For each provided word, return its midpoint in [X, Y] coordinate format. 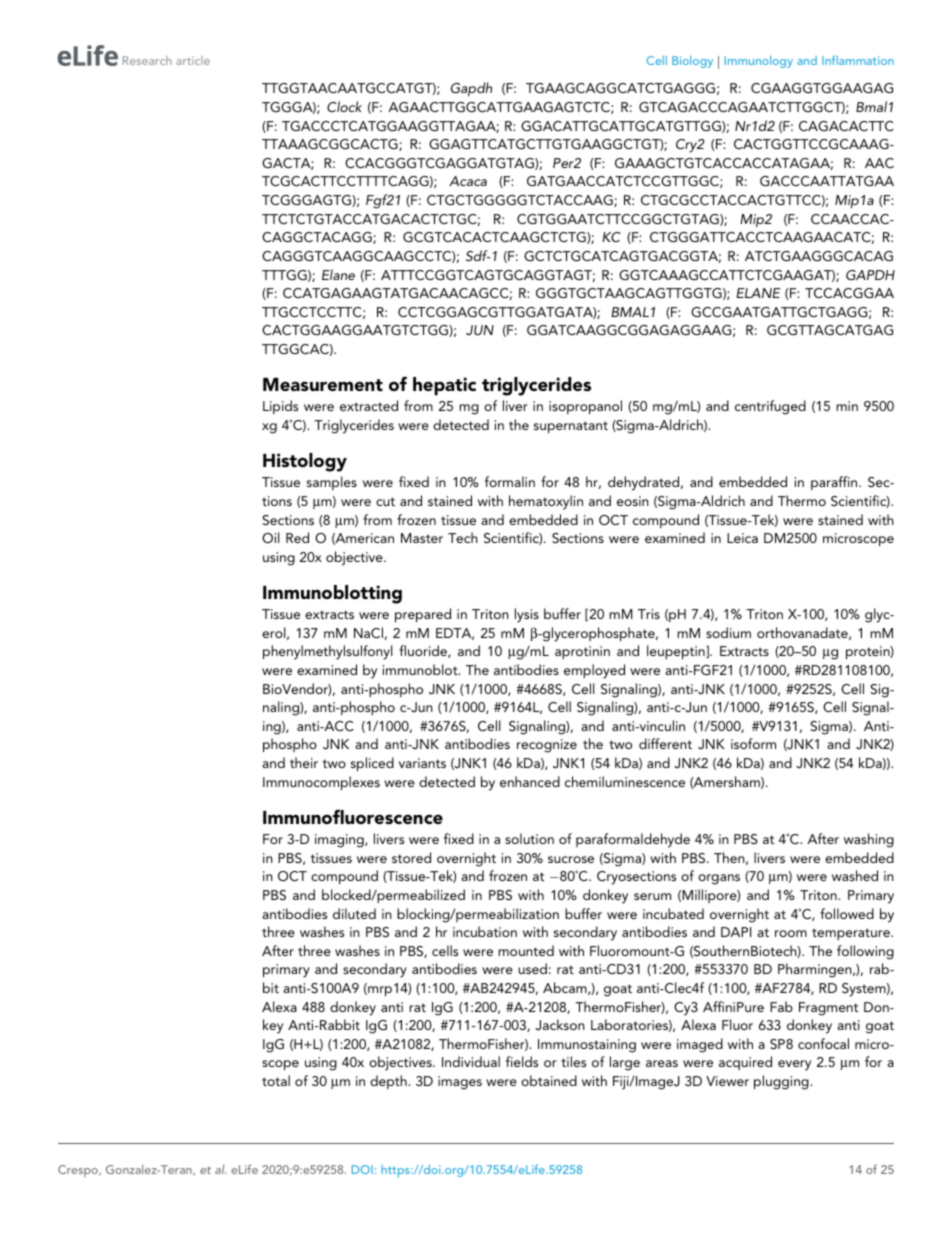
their [304, 762]
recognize [547, 746]
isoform [753, 743]
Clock [344, 106]
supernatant [571, 427]
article [193, 60]
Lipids [280, 407]
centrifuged [770, 407]
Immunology [759, 62]
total [276, 1080]
